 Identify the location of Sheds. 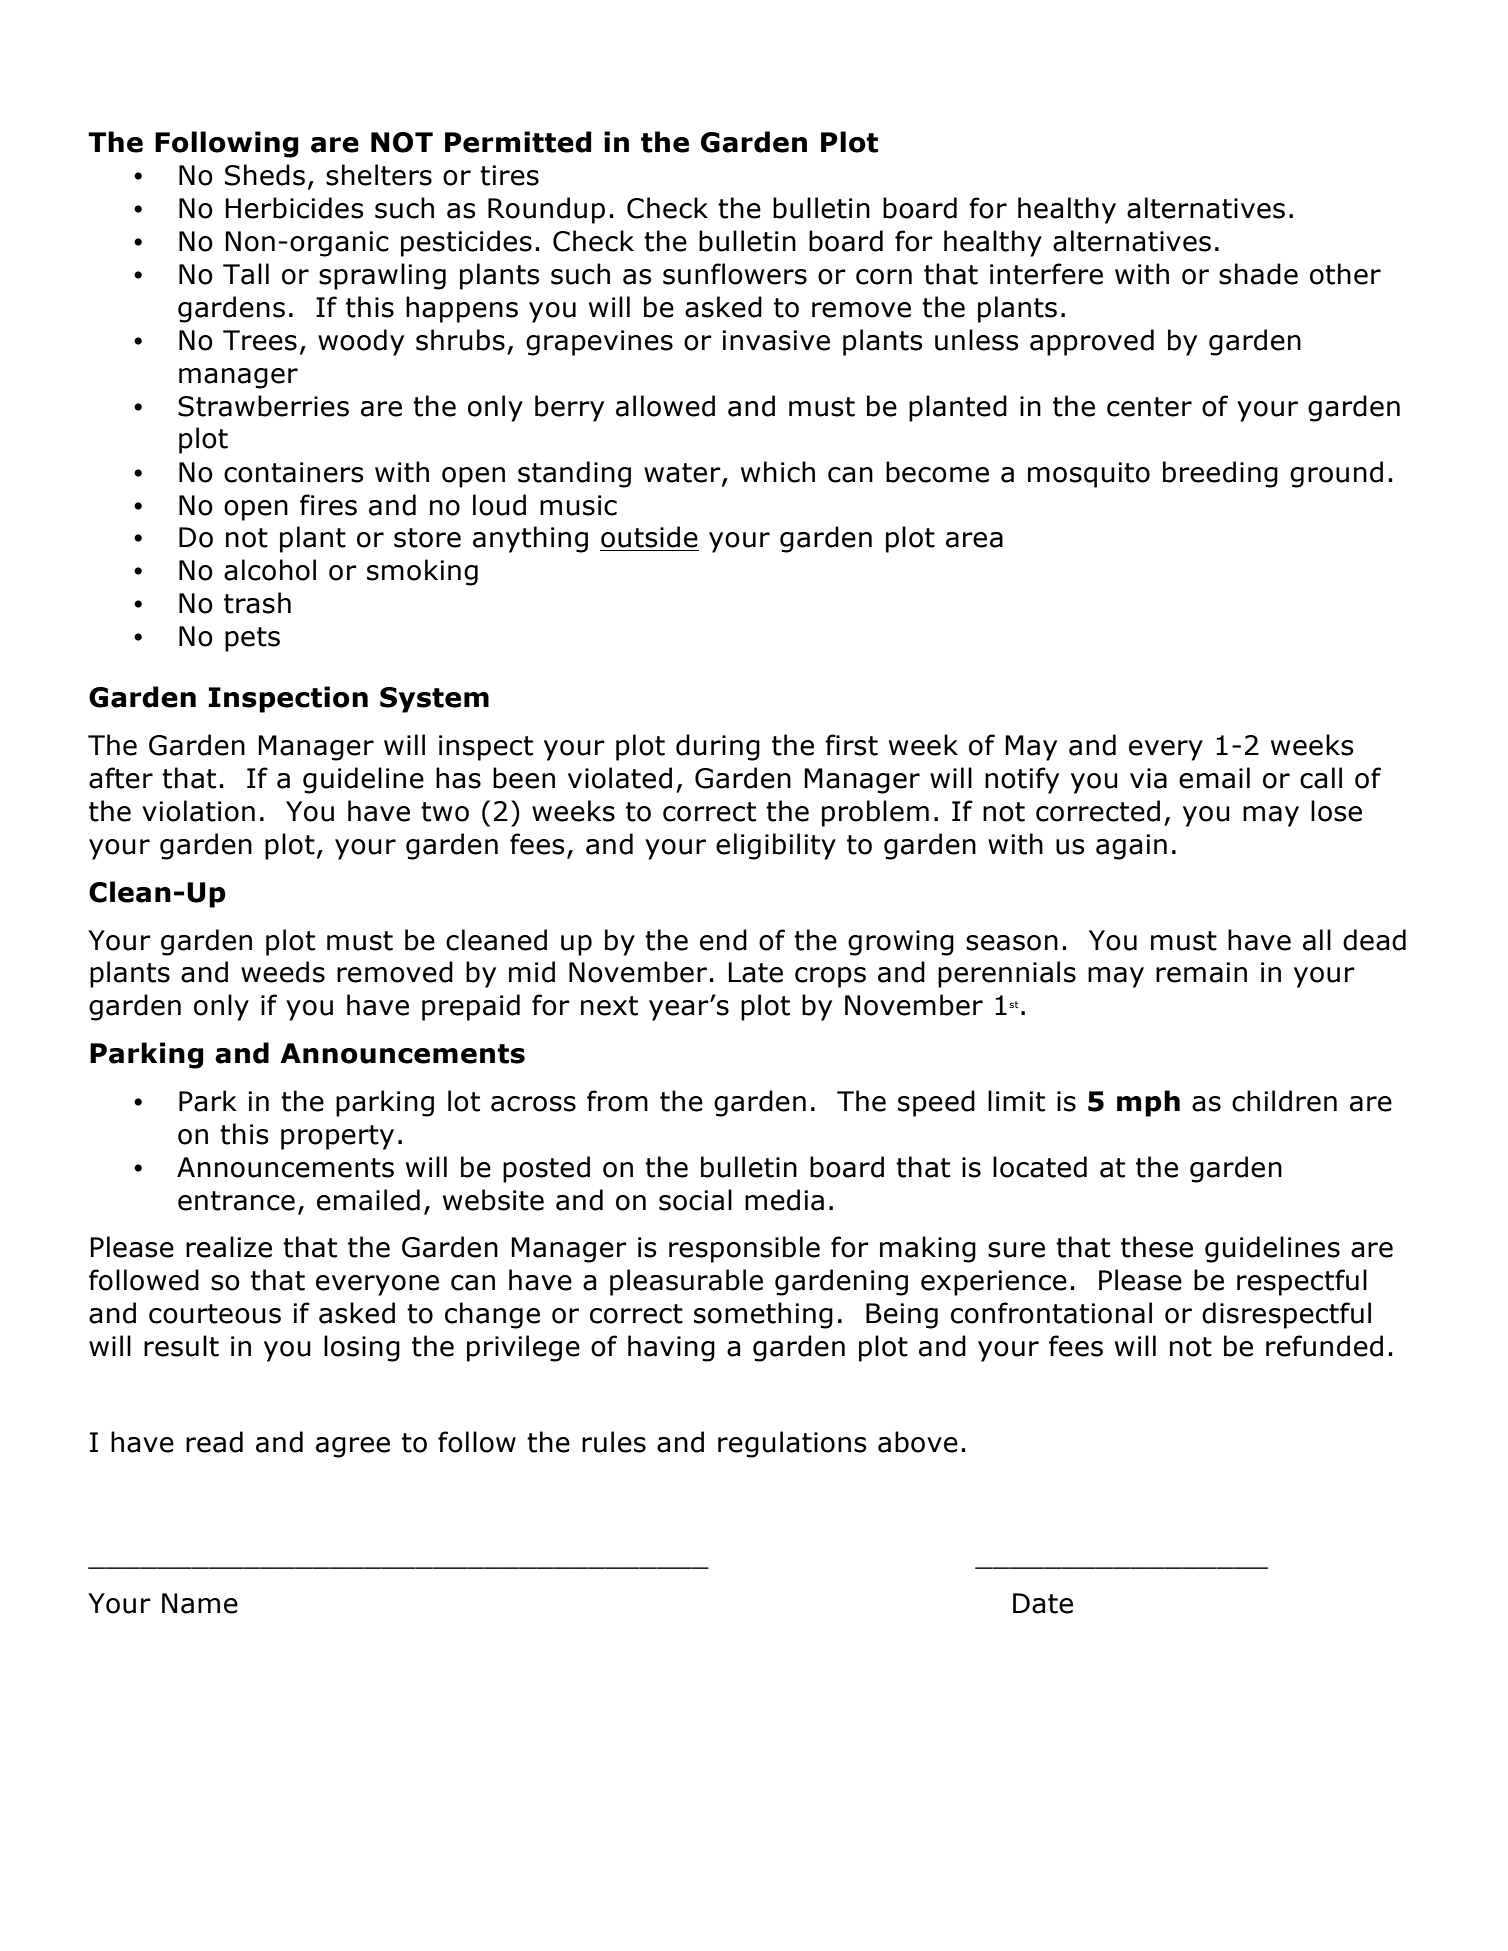
(265, 175).
